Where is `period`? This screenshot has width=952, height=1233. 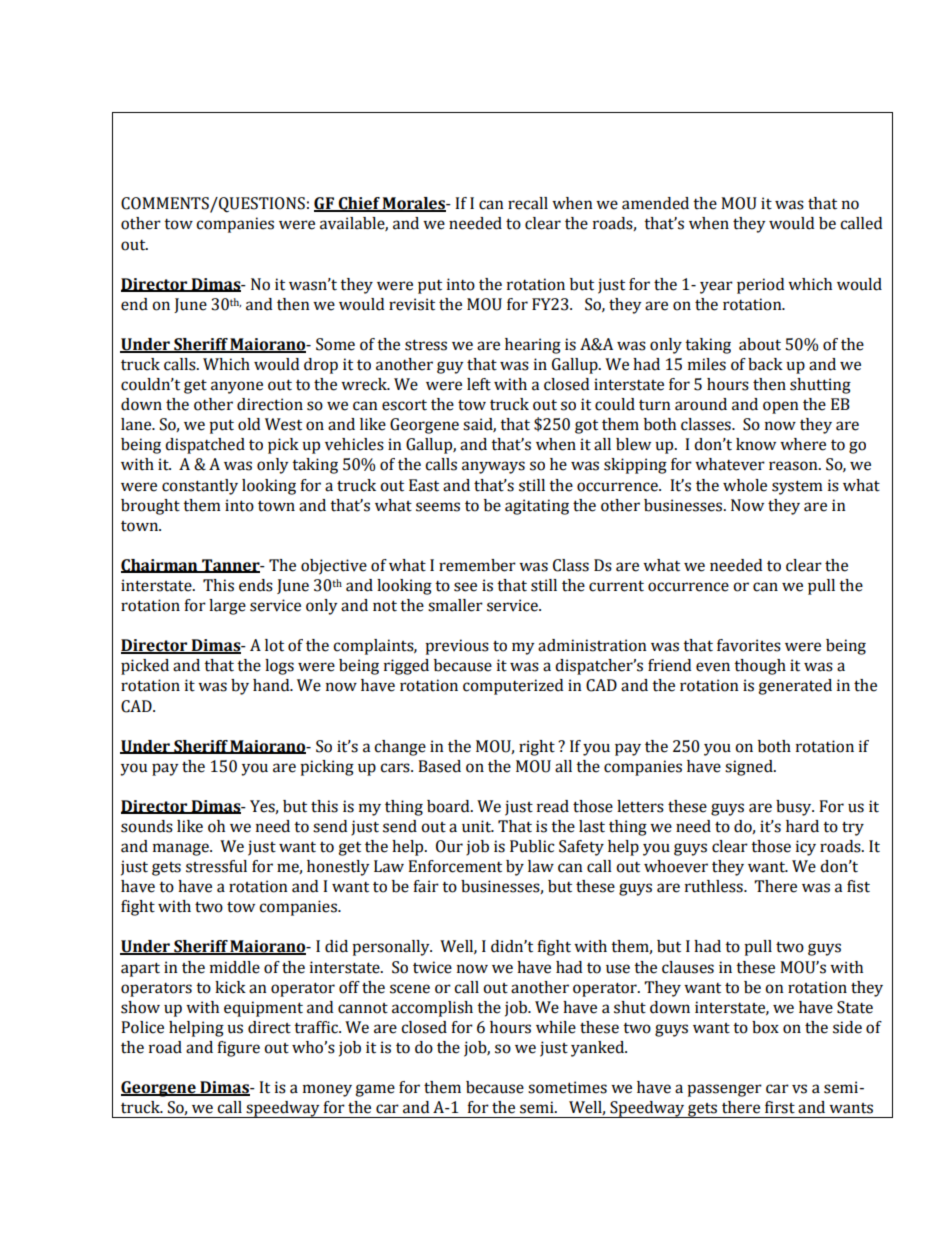 period is located at coordinates (760, 286).
